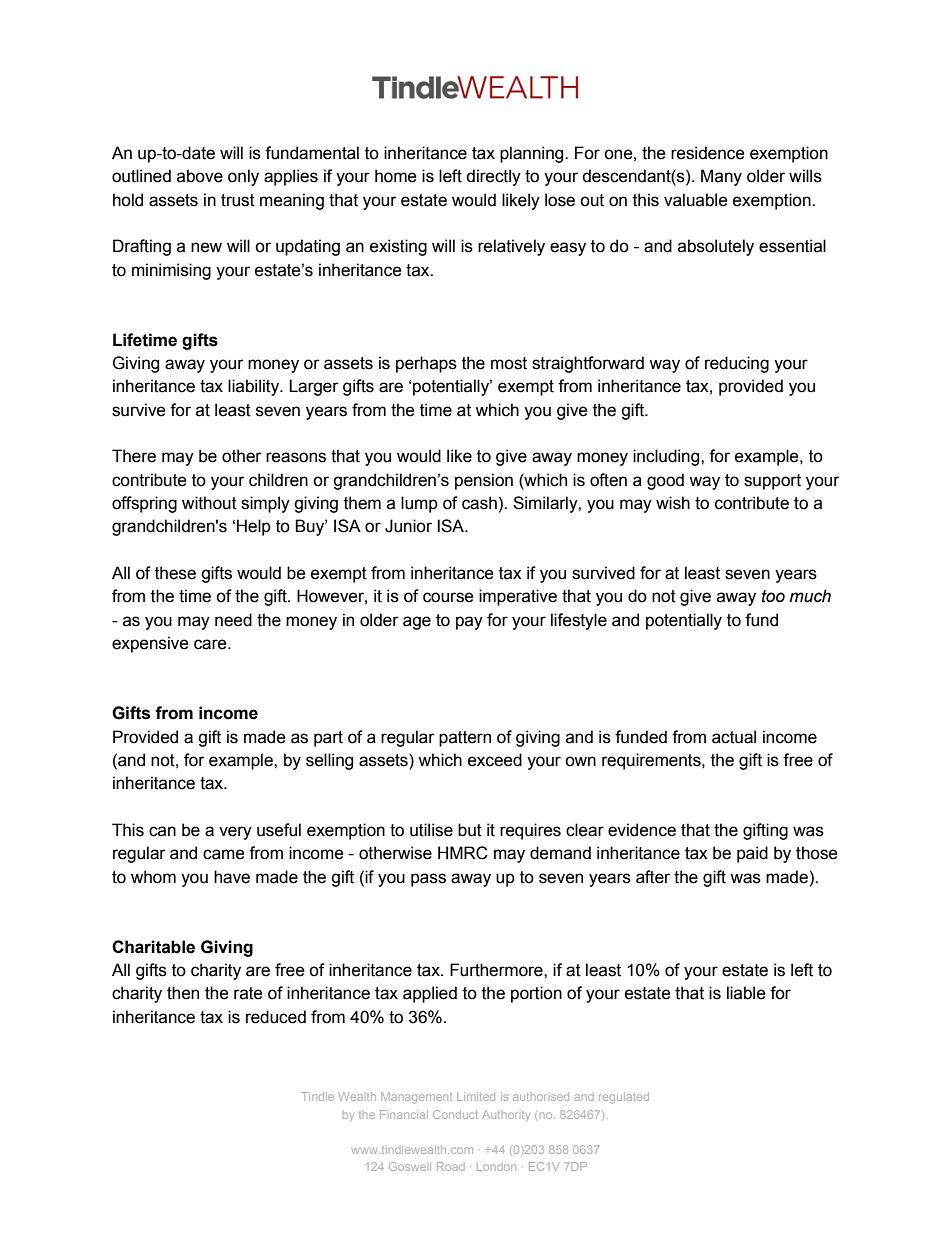  I want to click on above, so click(200, 176).
